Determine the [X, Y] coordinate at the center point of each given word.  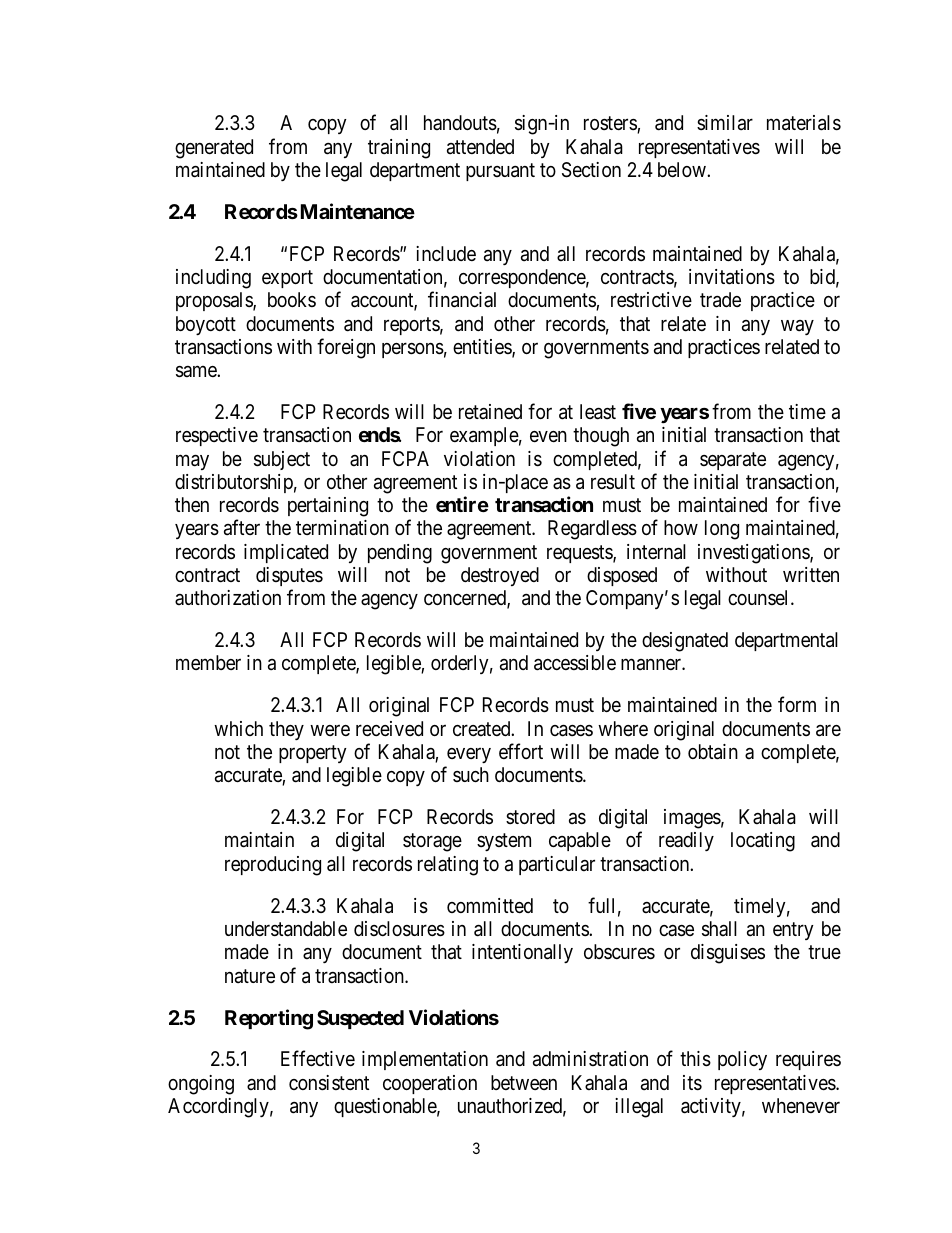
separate [733, 461]
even [548, 436]
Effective [318, 1058]
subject [282, 460]
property [313, 754]
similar [725, 123]
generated [214, 149]
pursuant [500, 172]
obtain [713, 752]
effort [521, 751]
